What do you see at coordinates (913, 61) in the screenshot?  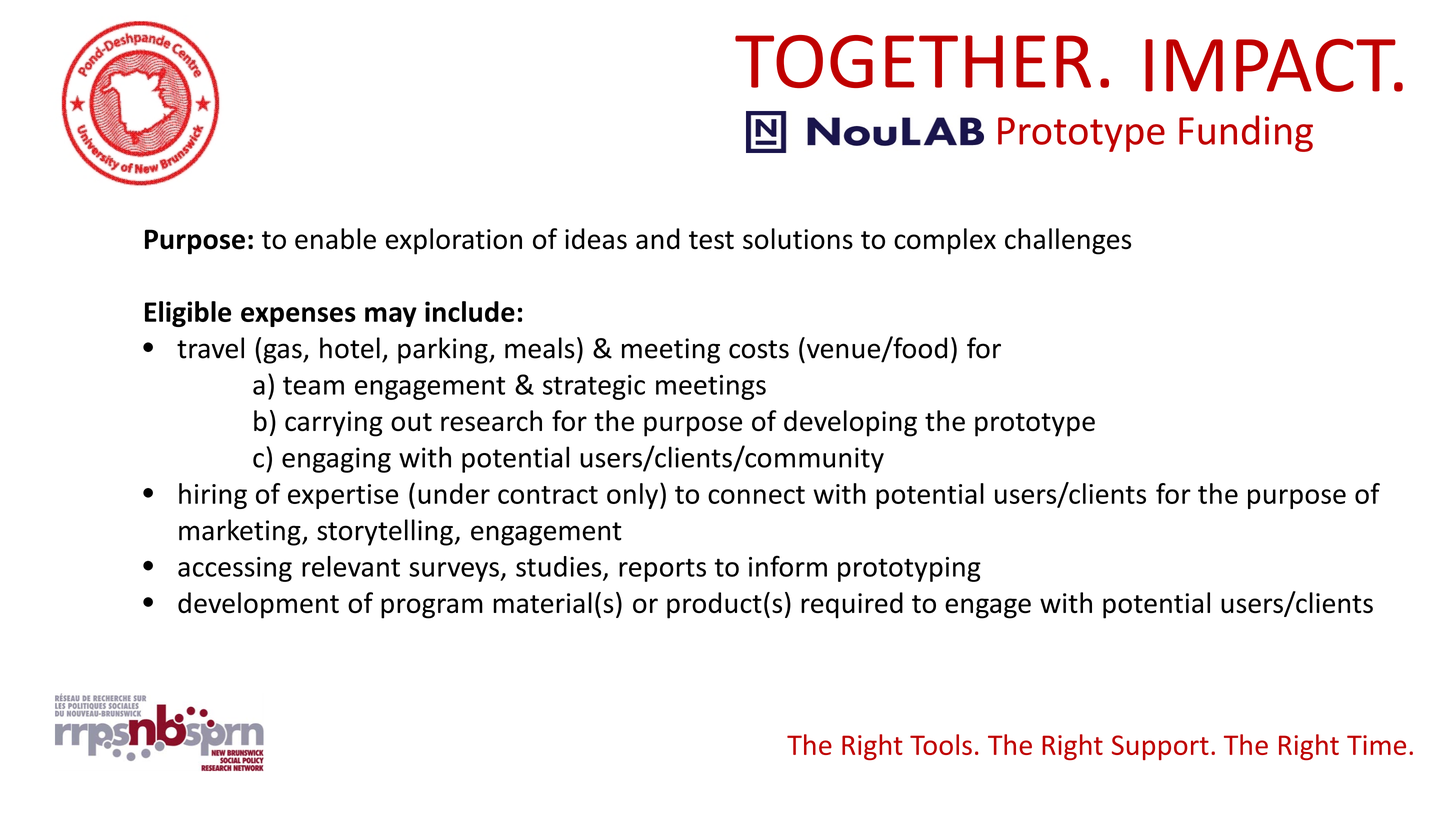 I see `TOGETHER` at bounding box center [913, 61].
